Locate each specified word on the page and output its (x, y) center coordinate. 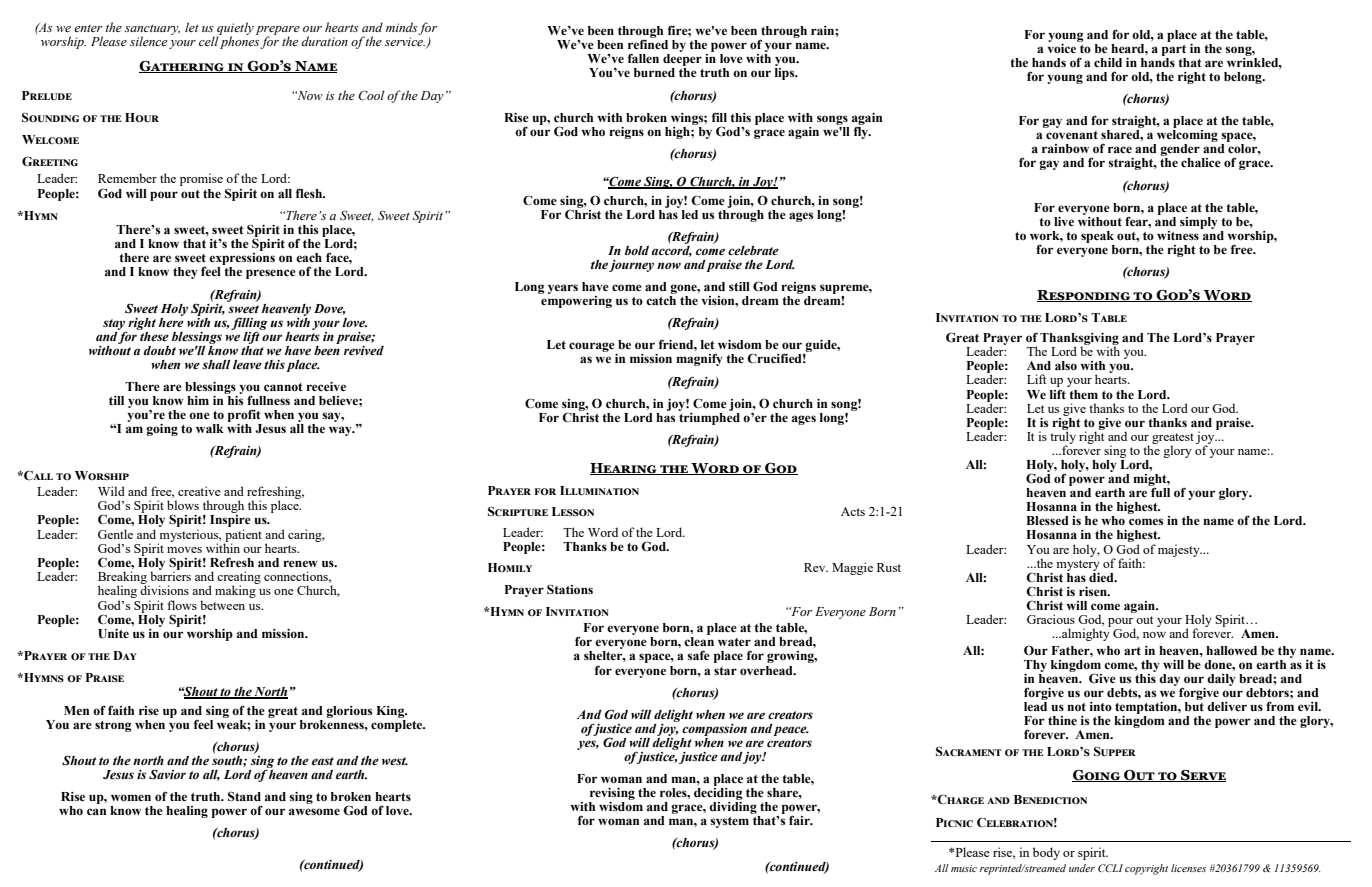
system (729, 822)
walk (210, 428)
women (131, 797)
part (1174, 50)
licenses (1188, 868)
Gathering (183, 66)
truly (1063, 437)
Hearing (624, 469)
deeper (682, 61)
